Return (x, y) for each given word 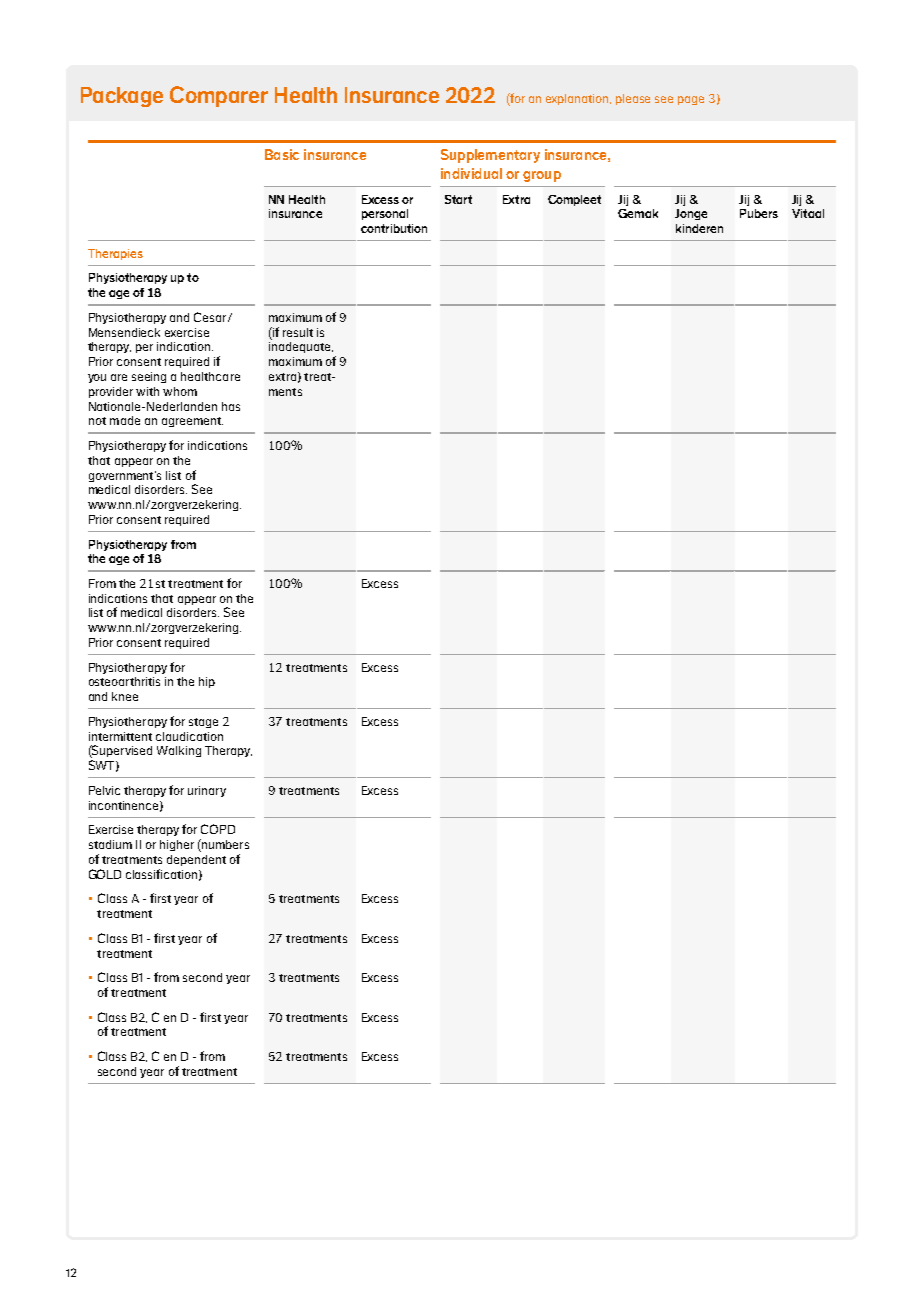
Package (122, 97)
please (633, 99)
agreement (192, 422)
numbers (224, 845)
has (231, 406)
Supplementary (490, 156)
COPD (218, 829)
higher (177, 845)
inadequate (301, 347)
